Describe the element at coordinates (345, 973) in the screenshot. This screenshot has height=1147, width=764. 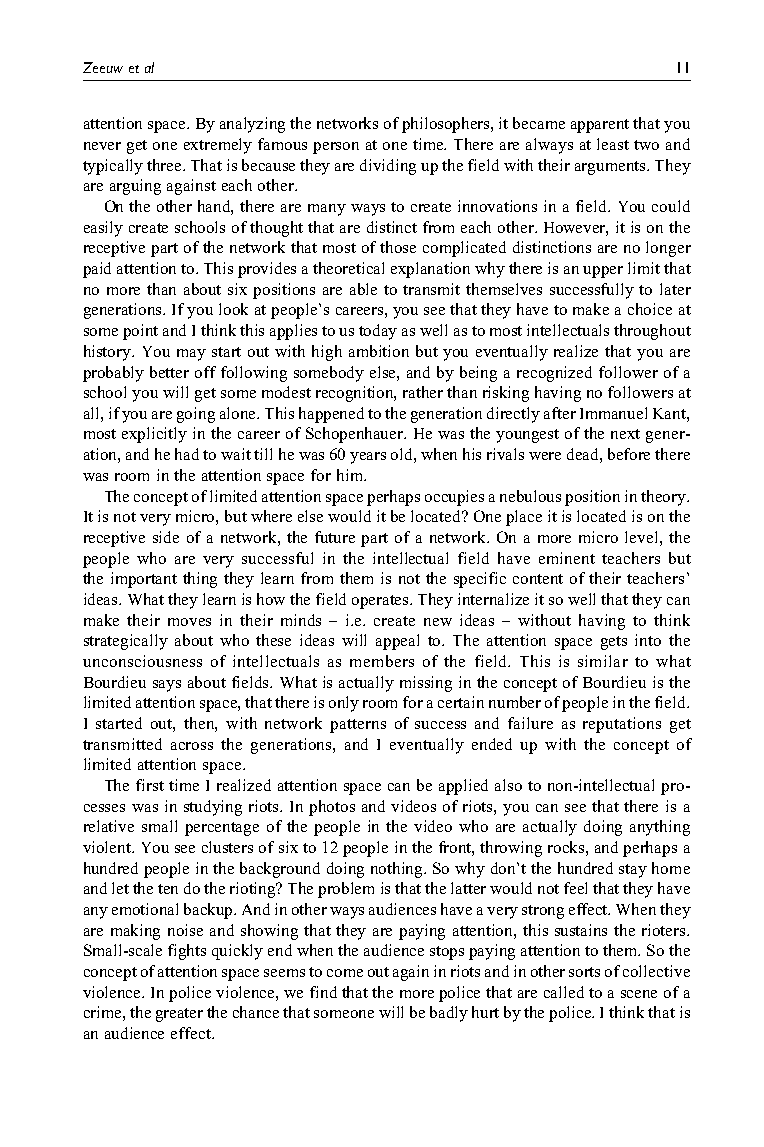
I see `come` at that location.
